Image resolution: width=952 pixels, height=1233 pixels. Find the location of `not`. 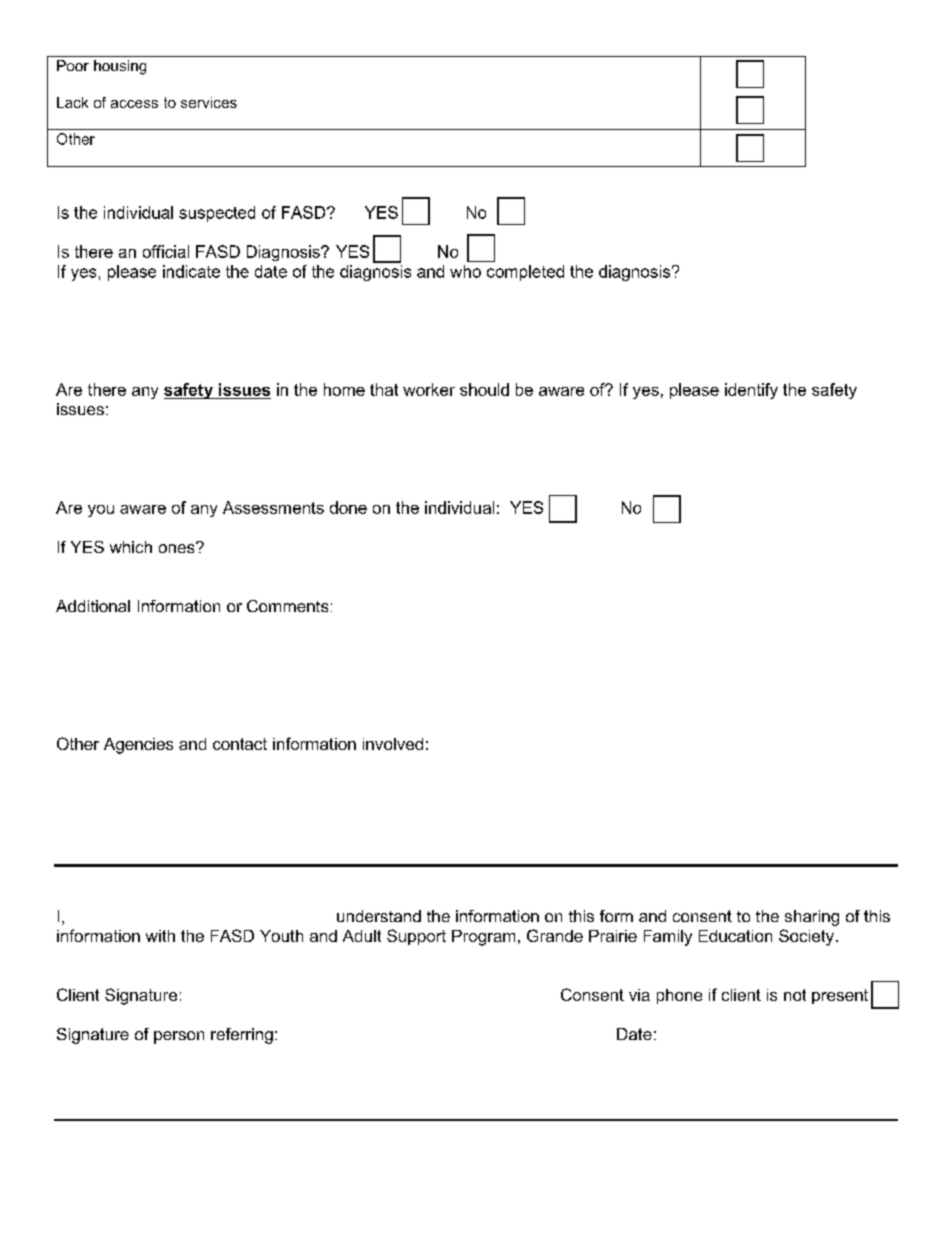

not is located at coordinates (795, 995).
